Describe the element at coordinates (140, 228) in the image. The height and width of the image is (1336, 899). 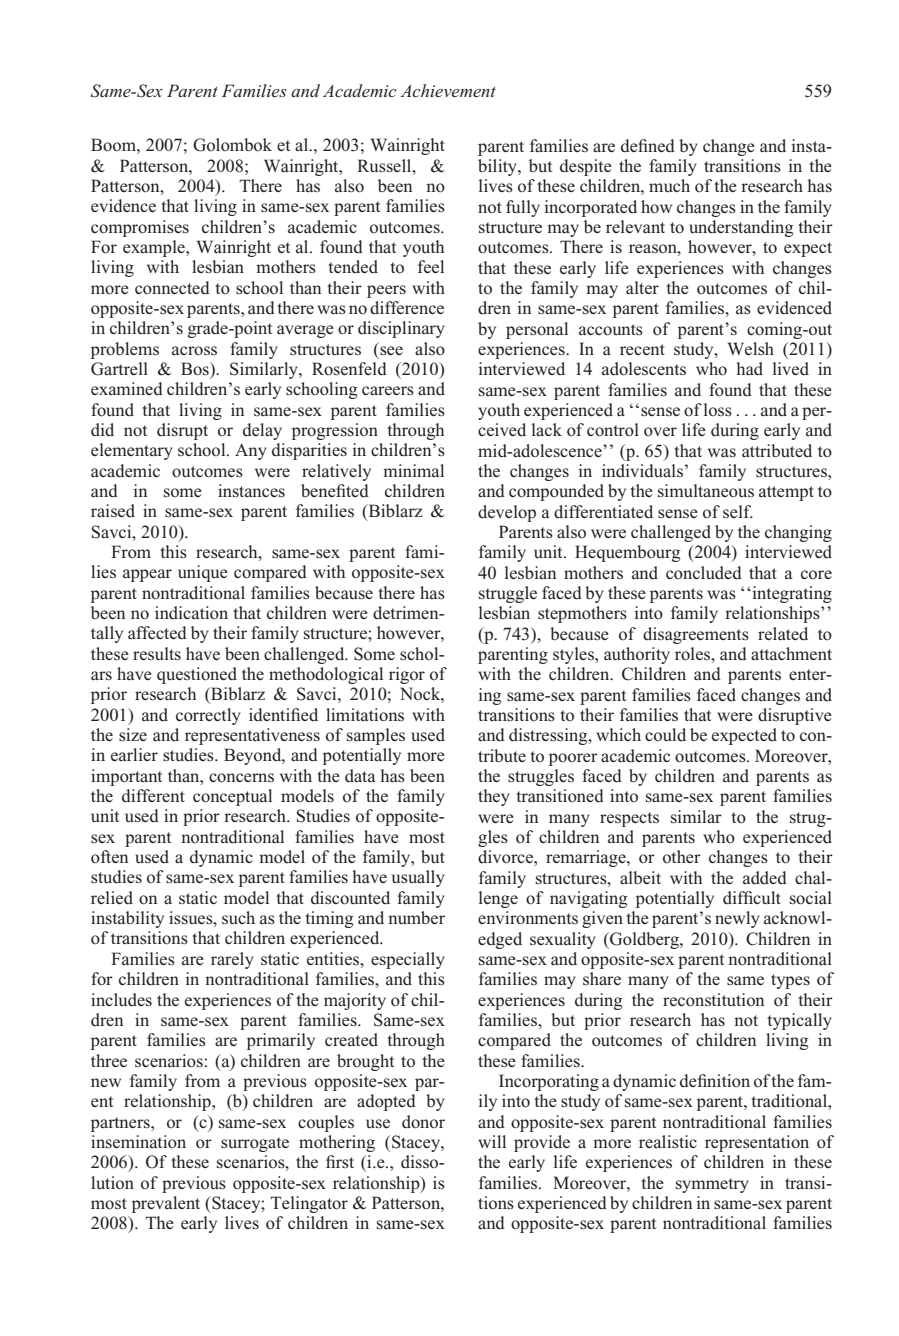
I see `compromises` at that location.
